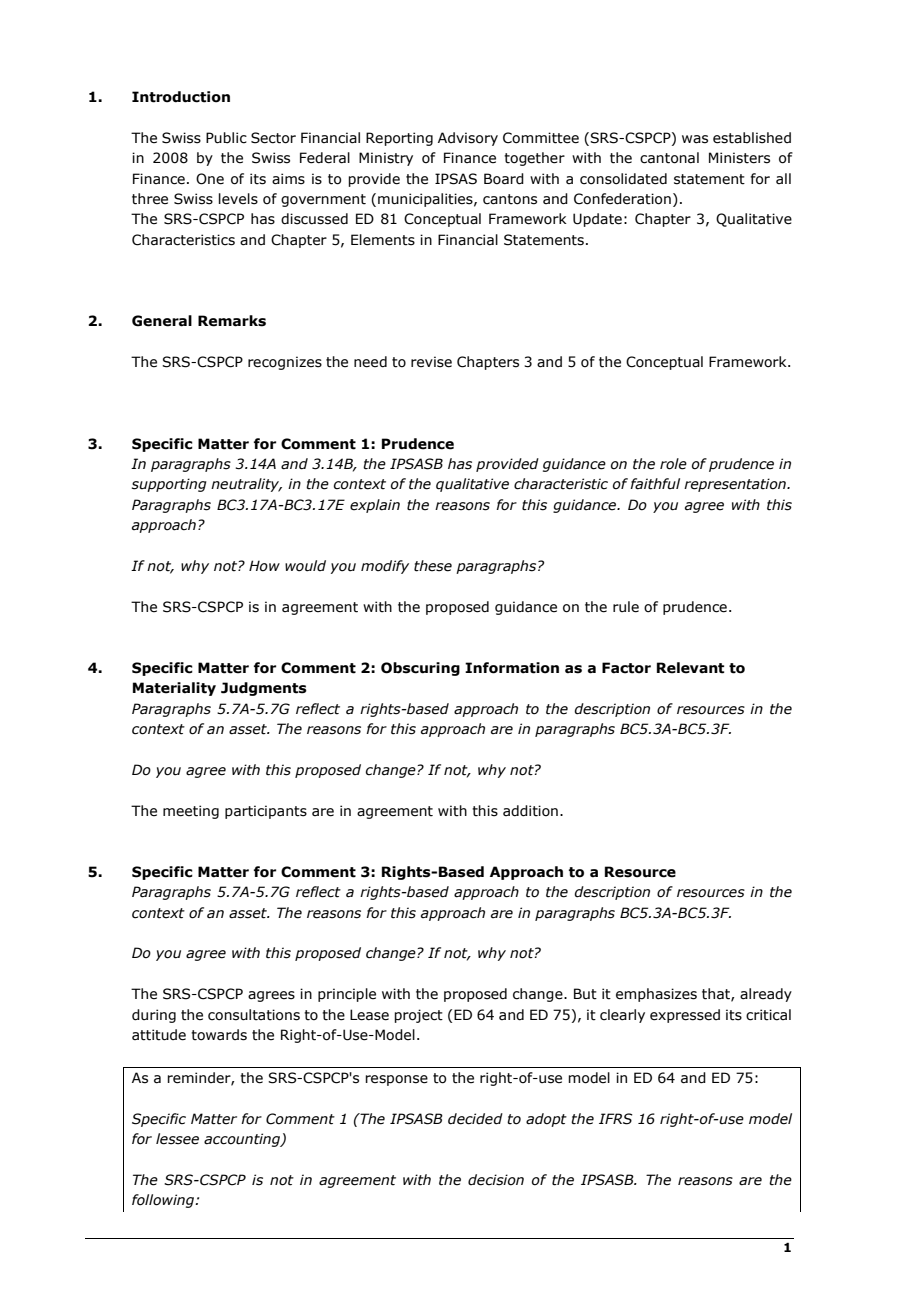 The height and width of the document is (1308, 924). I want to click on was, so click(695, 139).
